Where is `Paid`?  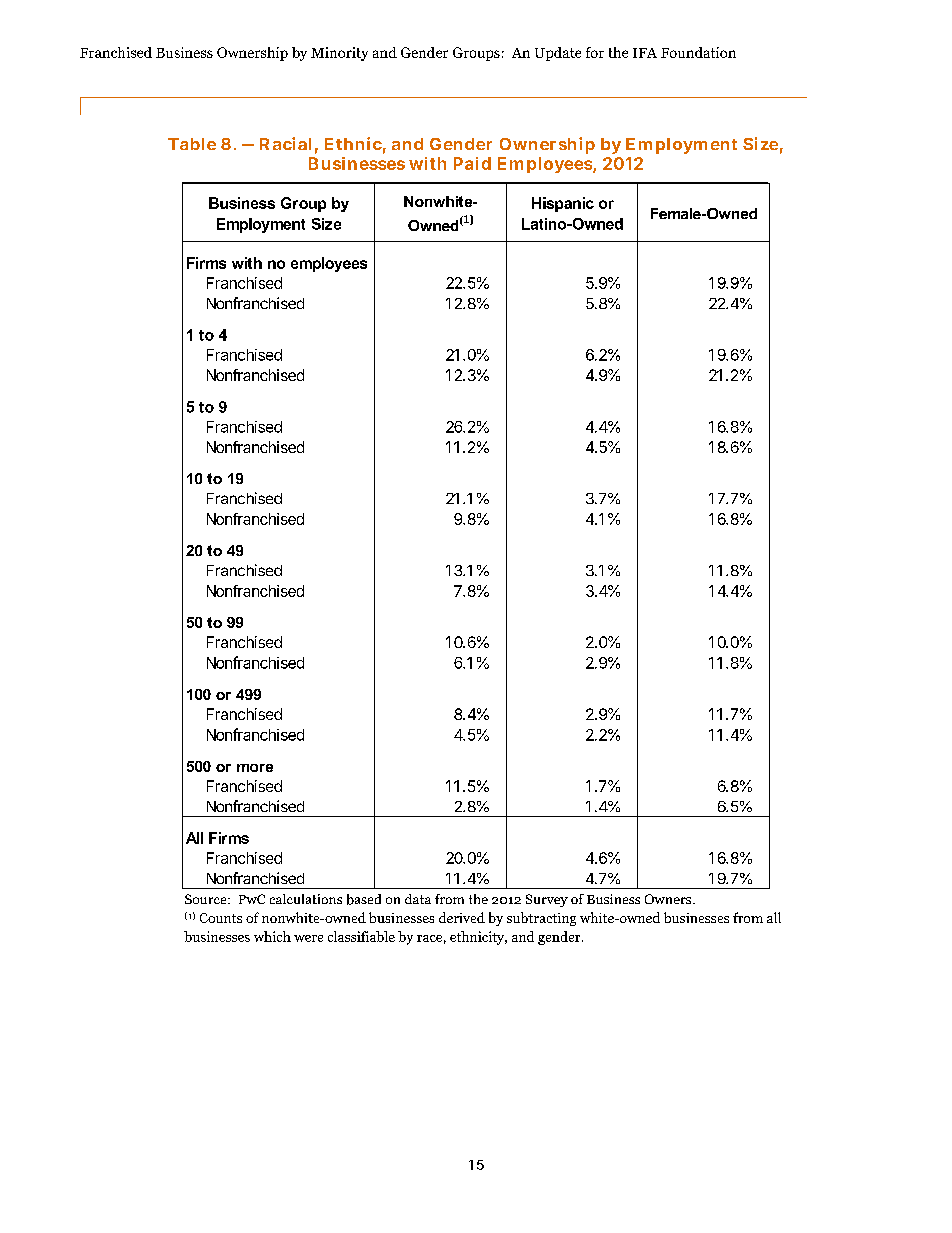
Paid is located at coordinates (472, 163).
